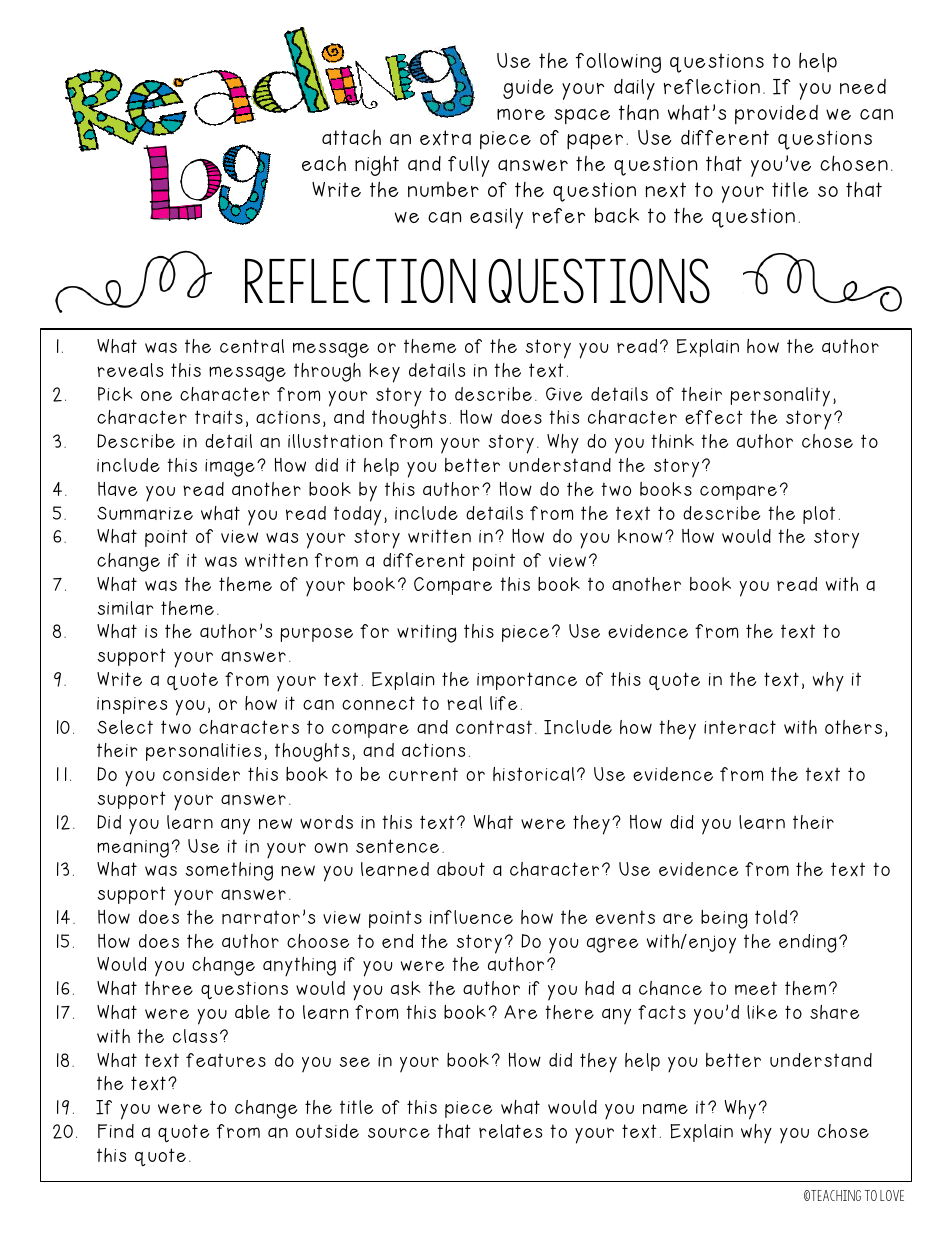 Image resolution: width=952 pixels, height=1233 pixels. I want to click on Give, so click(564, 394).
